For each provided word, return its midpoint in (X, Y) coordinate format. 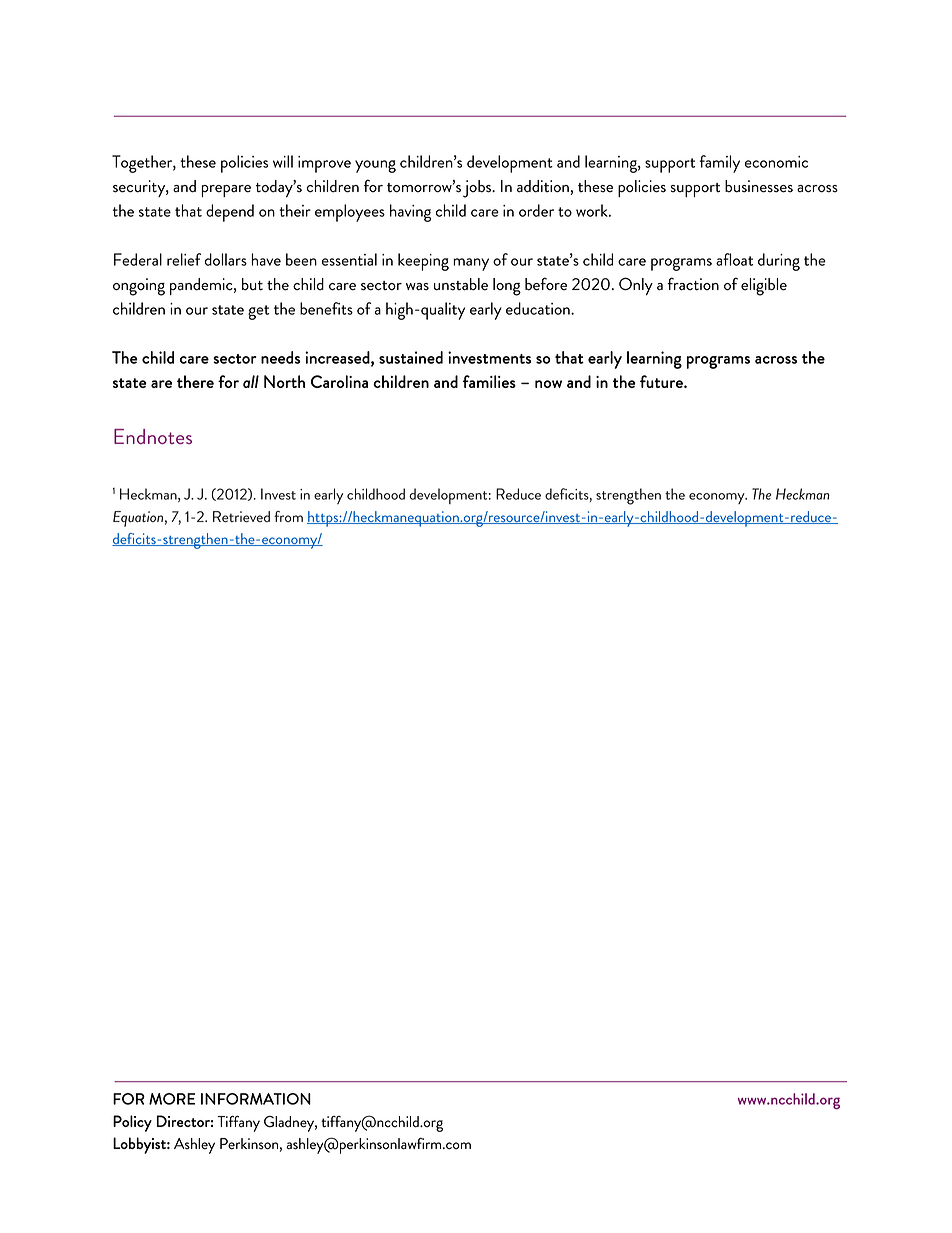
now (548, 384)
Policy (132, 1123)
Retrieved (241, 517)
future (662, 381)
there (195, 381)
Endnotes (153, 436)
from (288, 516)
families (489, 381)
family (720, 164)
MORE (172, 1099)
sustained (411, 357)
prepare (226, 191)
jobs (478, 189)
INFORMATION (256, 1099)
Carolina (339, 381)
